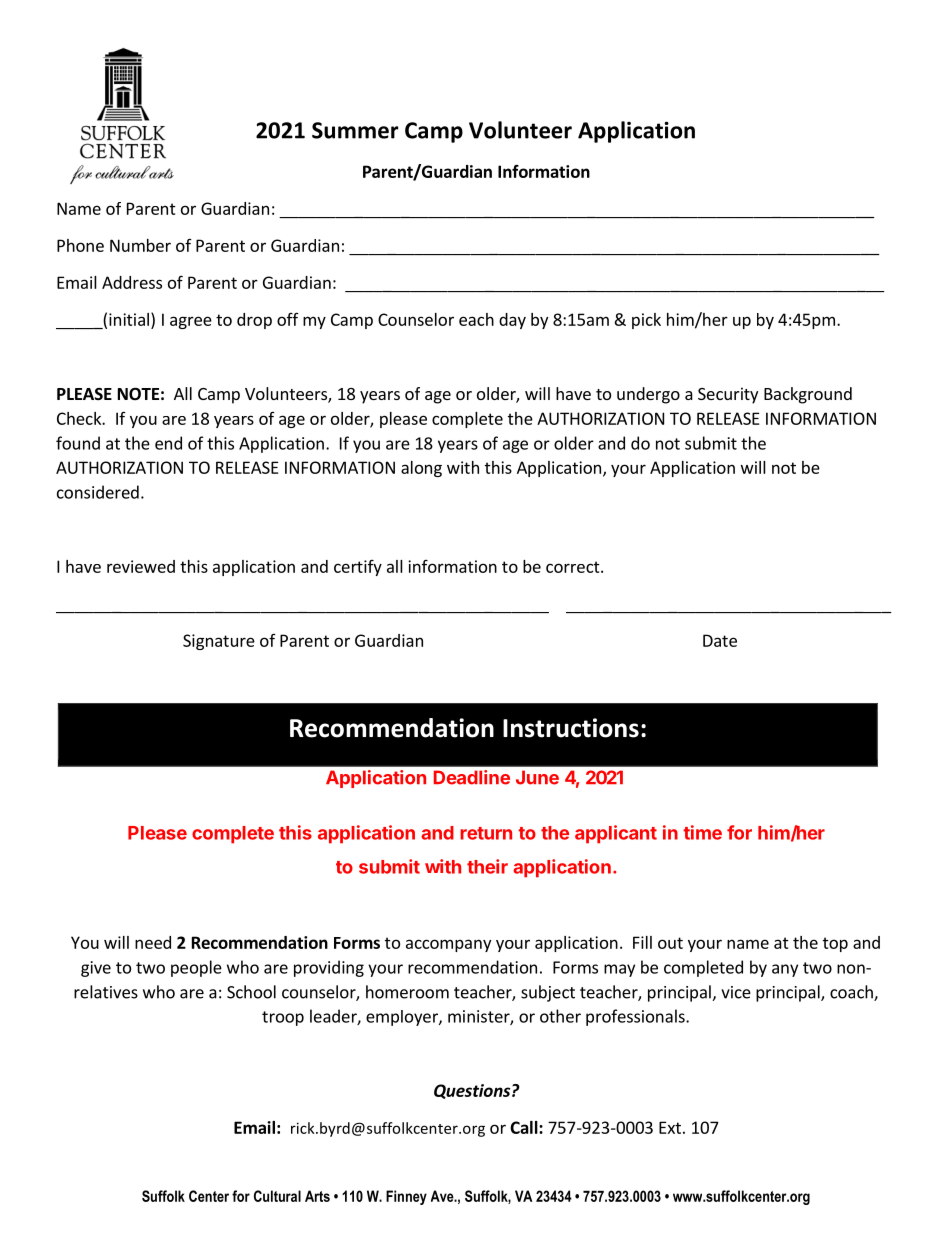  I want to click on Instructions, so click(571, 728).
